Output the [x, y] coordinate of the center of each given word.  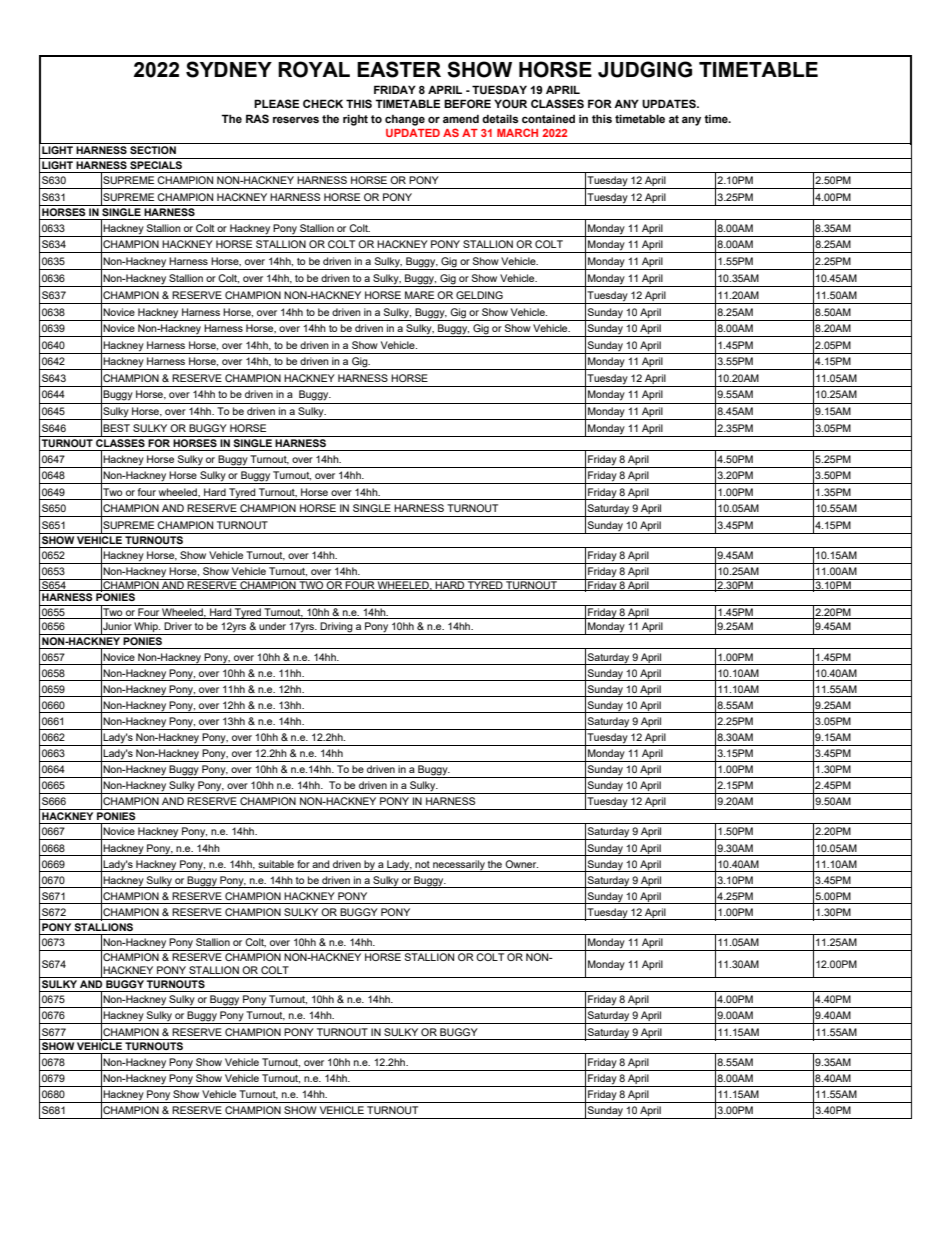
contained [548, 118]
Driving [337, 628]
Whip [146, 628]
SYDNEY [229, 69]
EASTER [399, 69]
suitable [276, 864]
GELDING [479, 295]
